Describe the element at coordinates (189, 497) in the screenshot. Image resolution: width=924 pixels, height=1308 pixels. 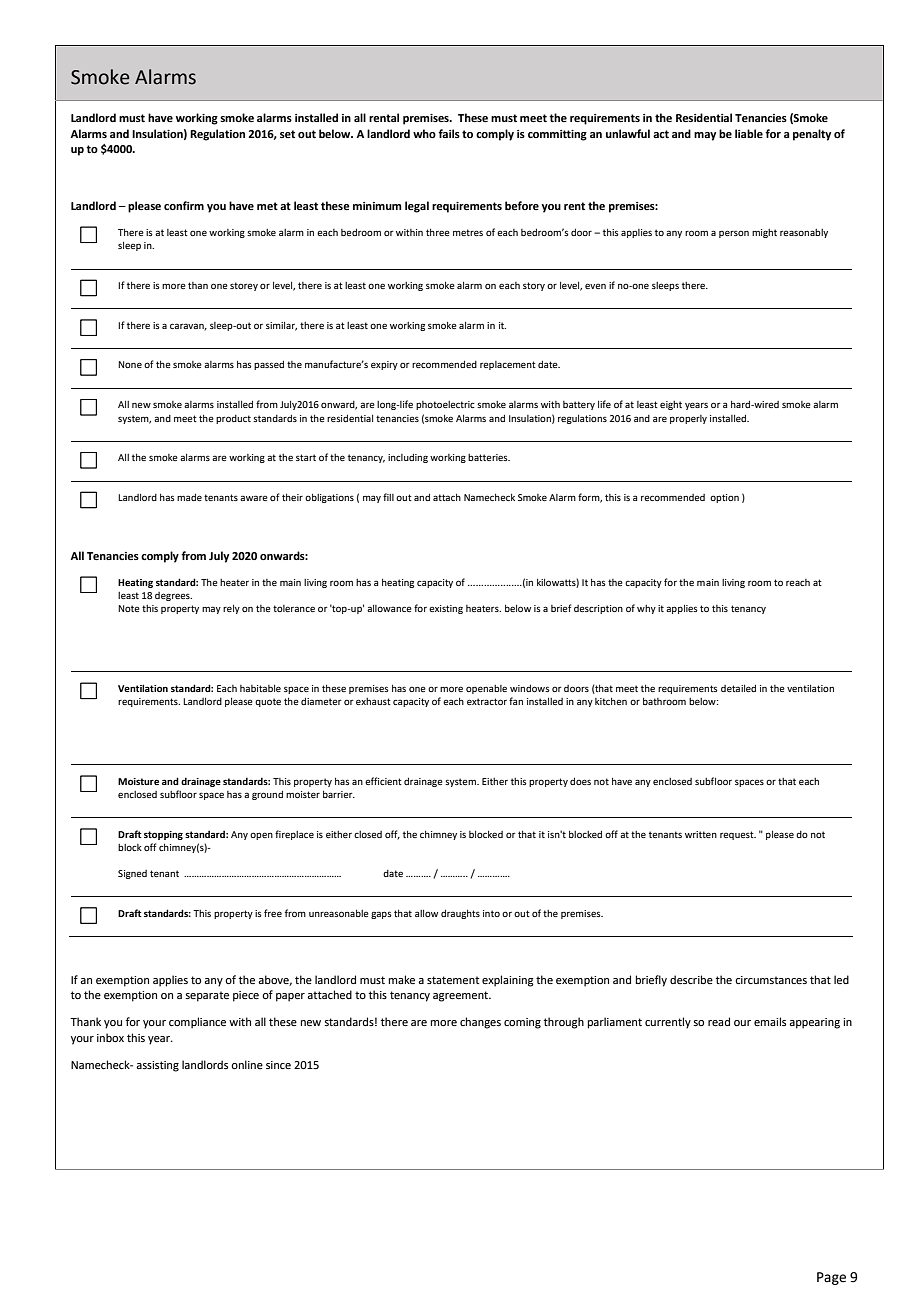
I see `made` at that location.
